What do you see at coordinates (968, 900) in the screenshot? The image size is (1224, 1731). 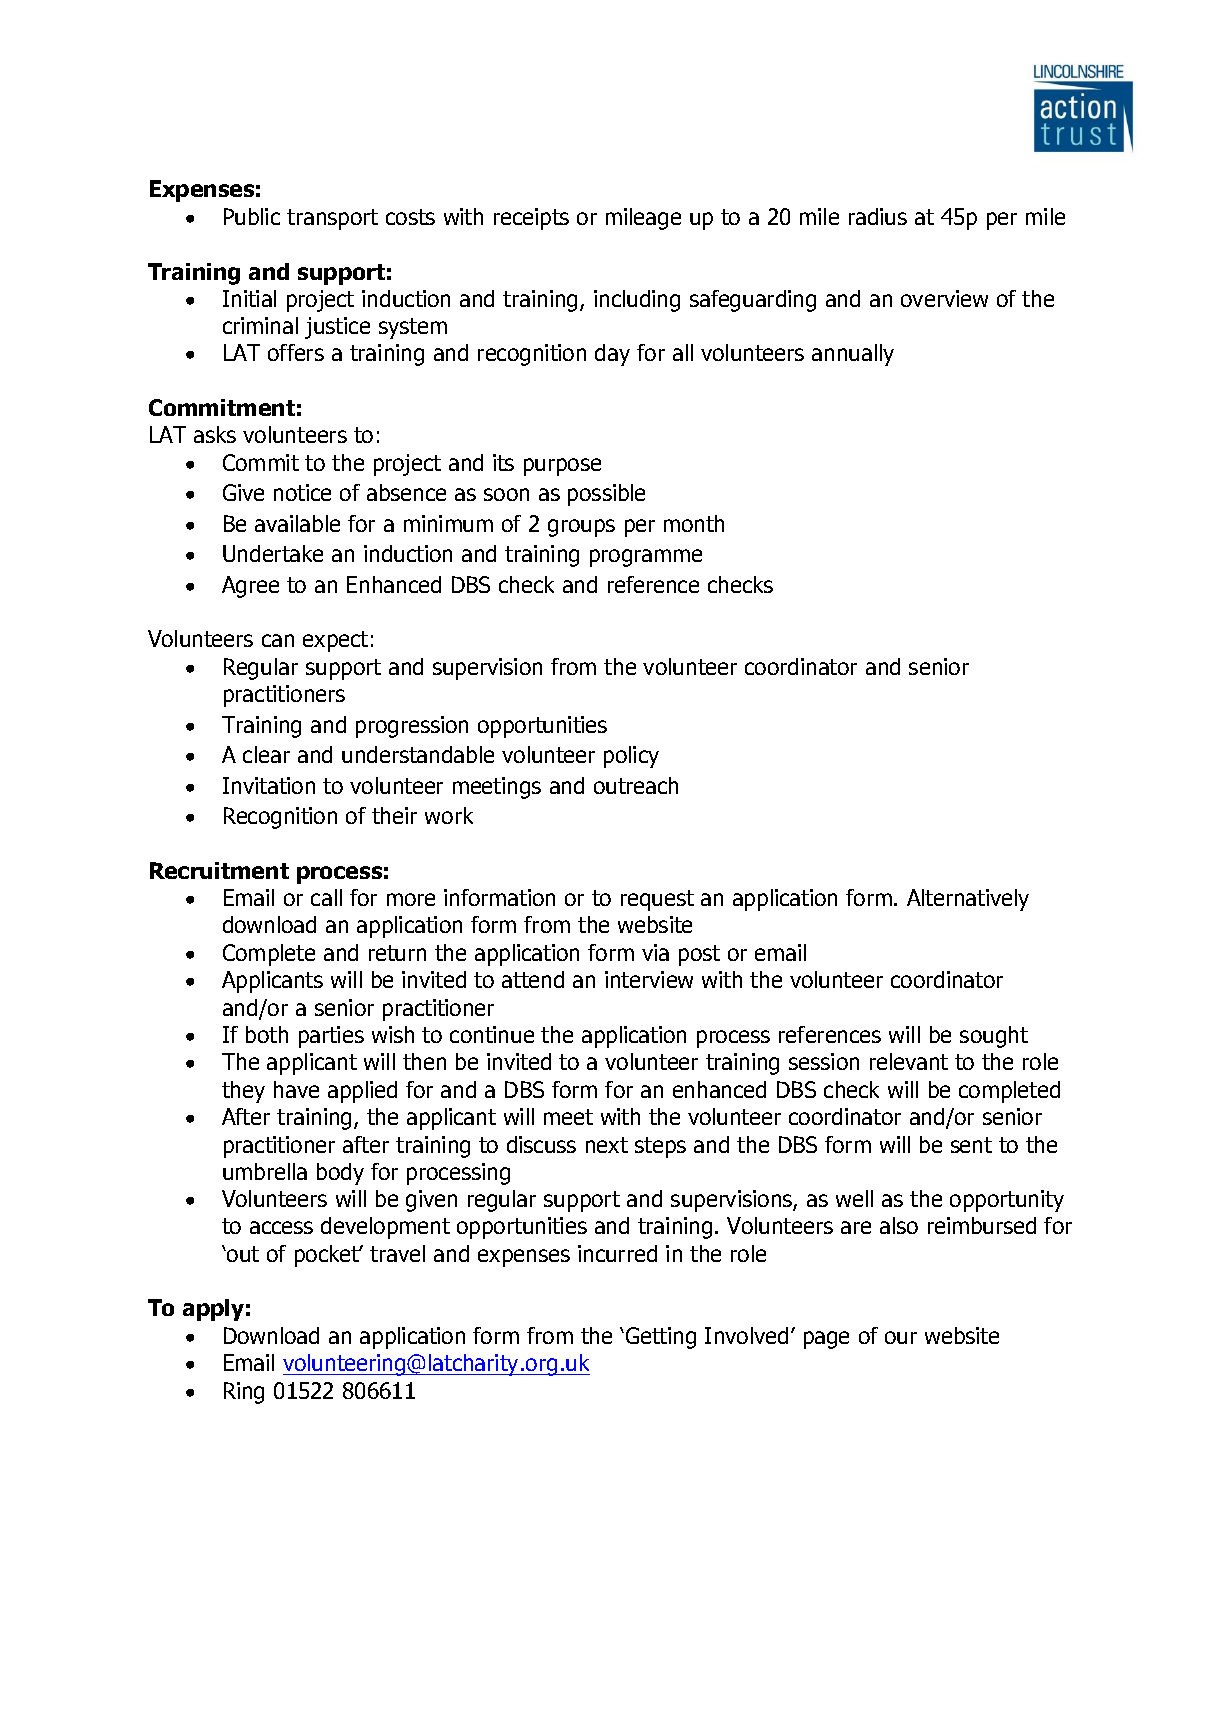 I see `Alternatively` at bounding box center [968, 900].
